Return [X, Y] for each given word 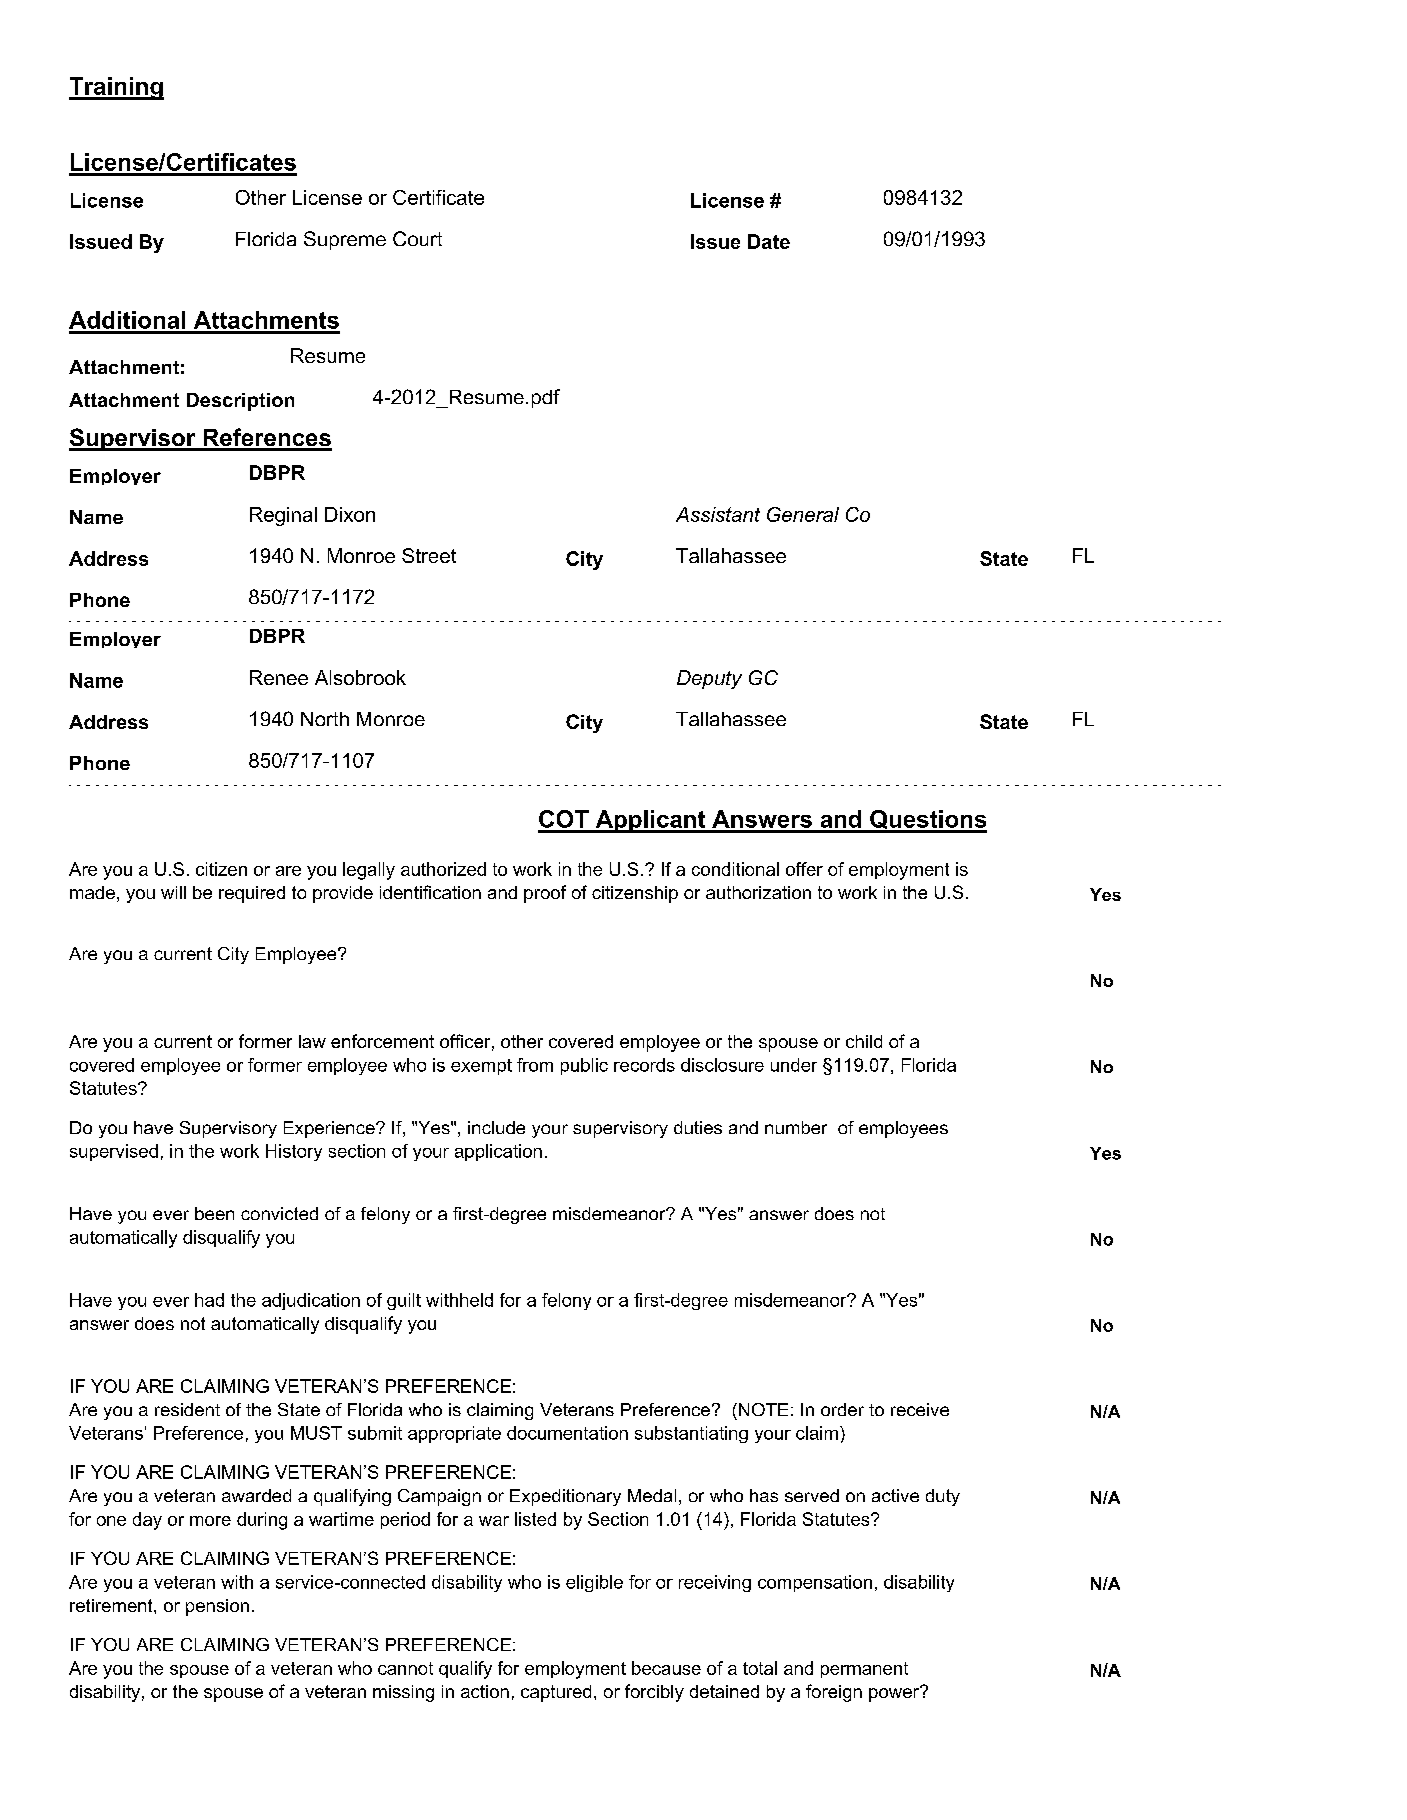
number [796, 1127]
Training [116, 88]
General [803, 514]
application [498, 1152]
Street [429, 555]
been [214, 1213]
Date [769, 241]
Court [417, 238]
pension [217, 1607]
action [485, 1691]
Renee [279, 677]
